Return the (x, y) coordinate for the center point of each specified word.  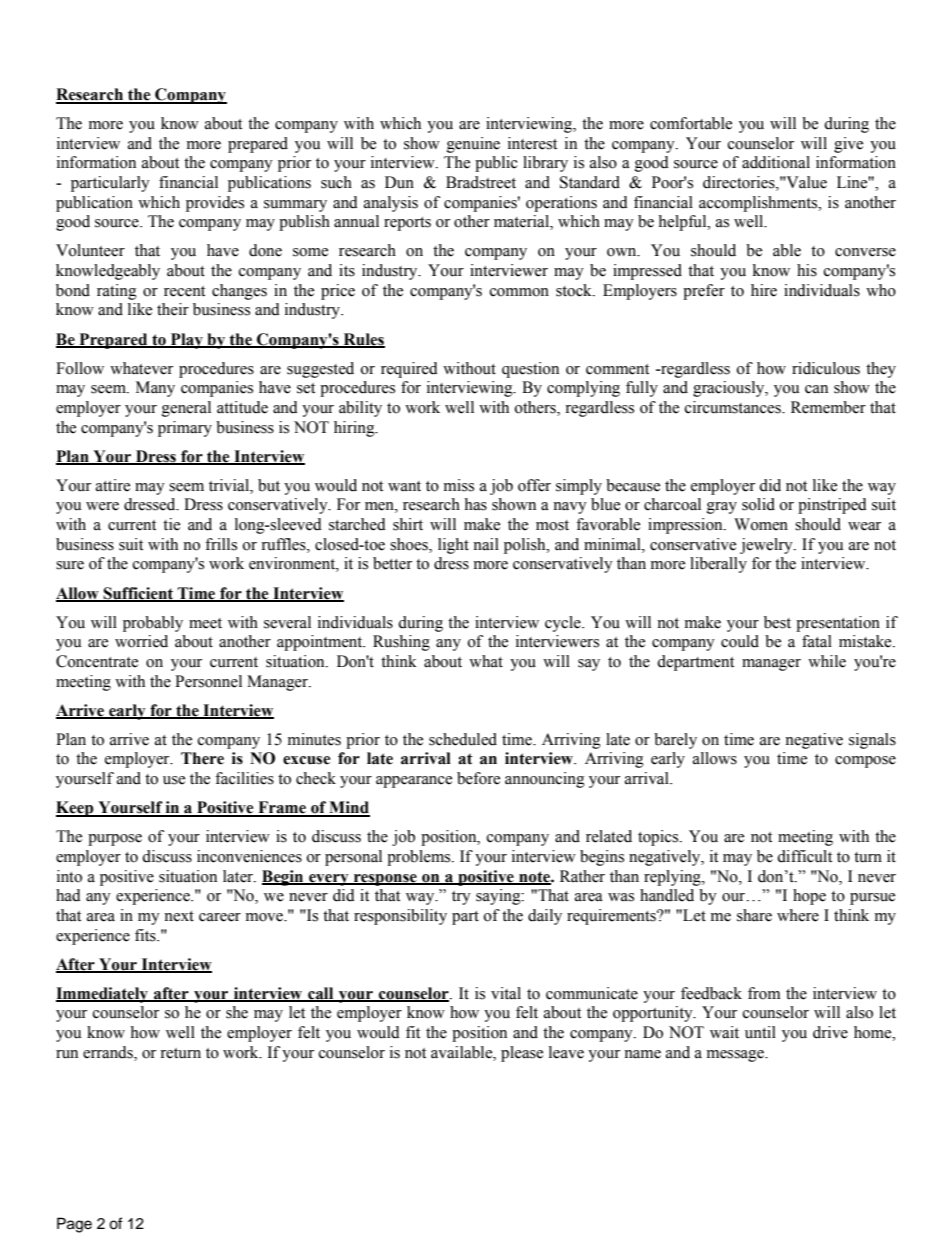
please (522, 1054)
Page (74, 1225)
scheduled (463, 739)
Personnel (208, 681)
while (827, 661)
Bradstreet (481, 182)
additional (776, 162)
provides (215, 204)
